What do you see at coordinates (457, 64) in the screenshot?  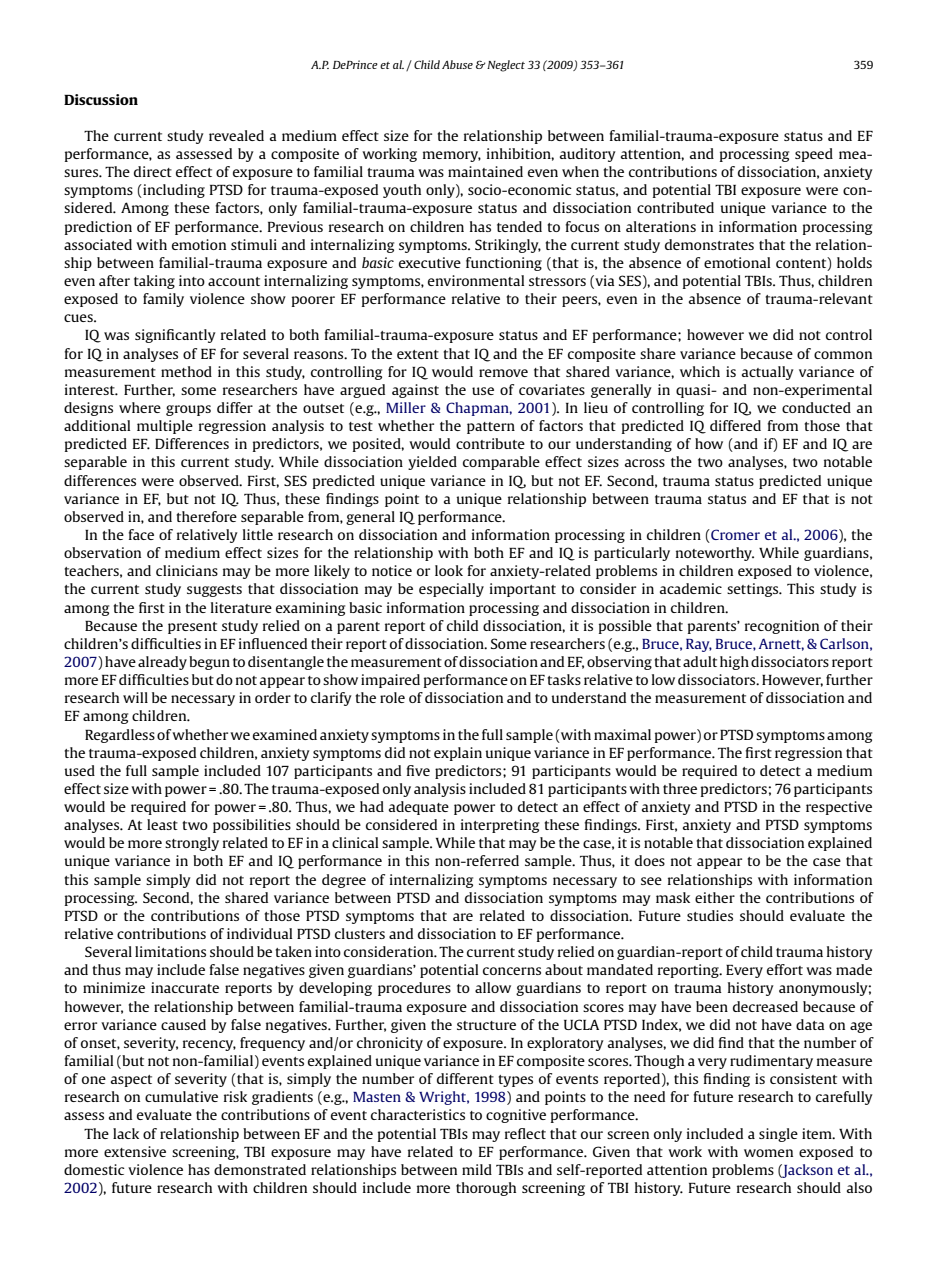 I see `Abuse` at bounding box center [457, 64].
